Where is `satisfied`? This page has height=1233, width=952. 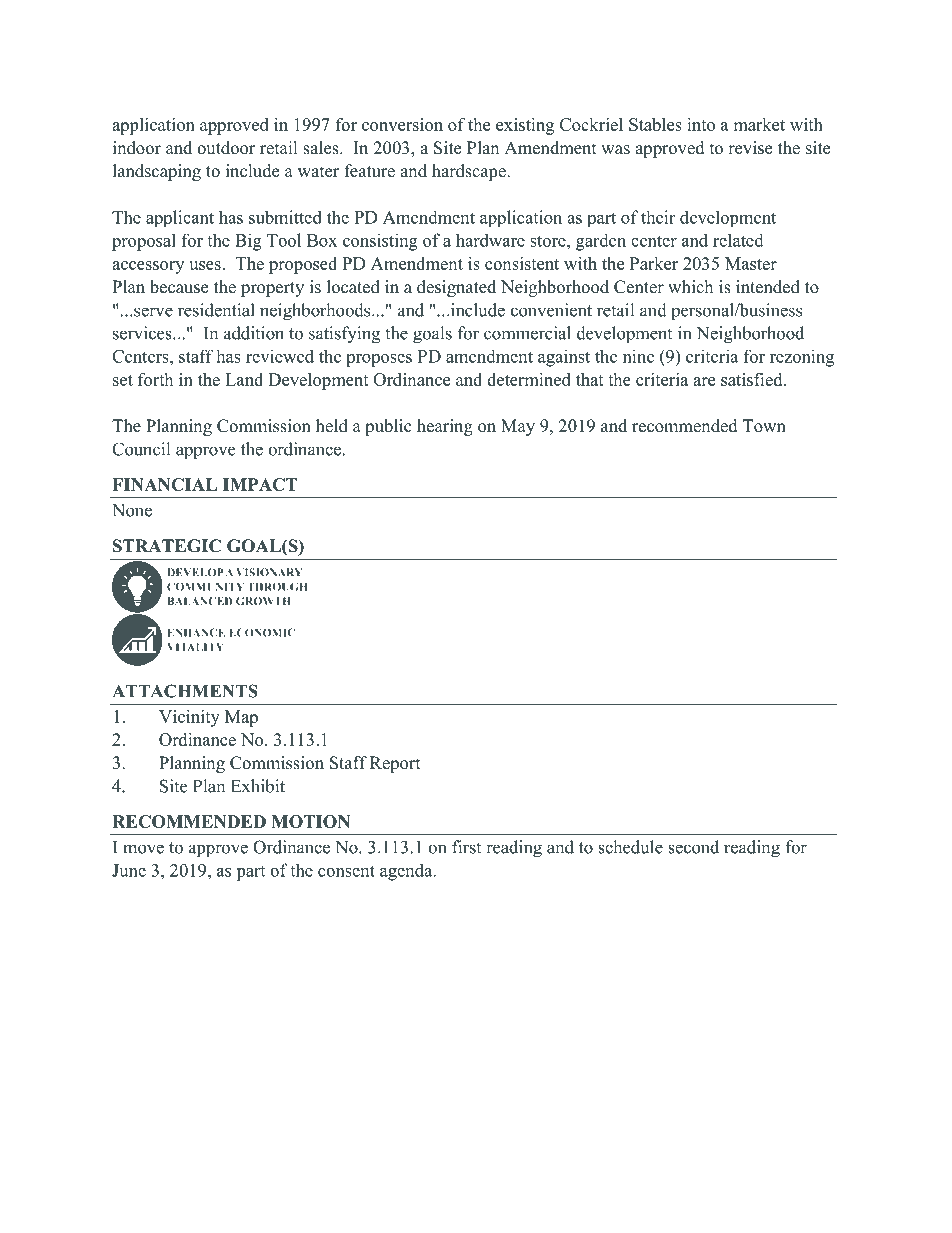
satisfied is located at coordinates (753, 379).
